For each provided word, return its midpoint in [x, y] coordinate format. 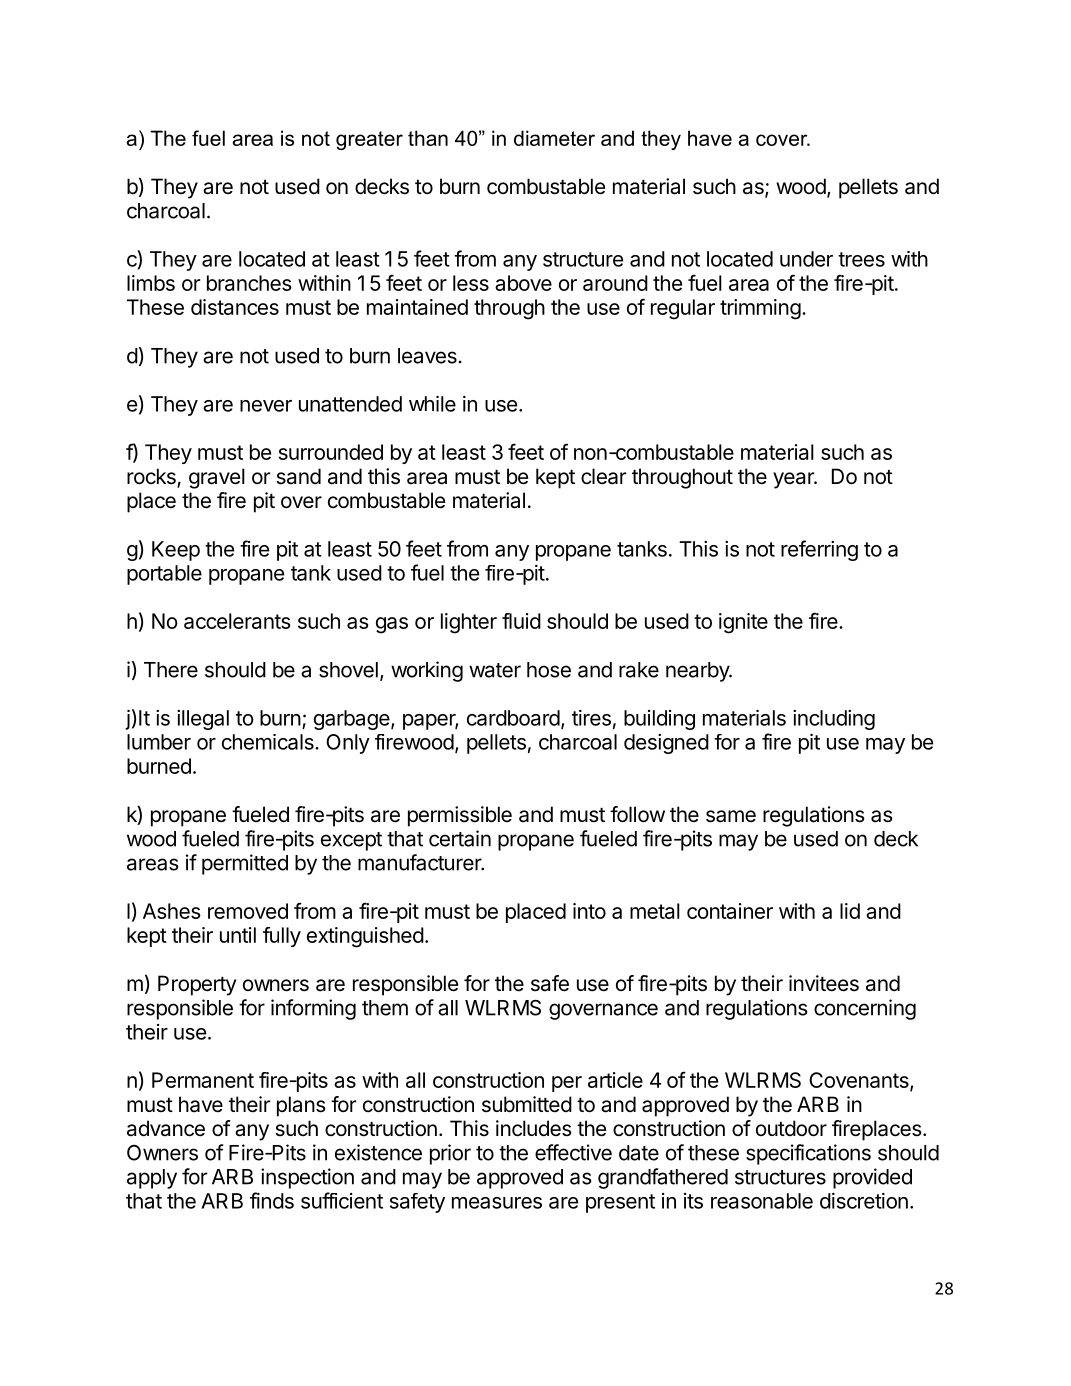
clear [603, 476]
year [794, 480]
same [731, 816]
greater [369, 140]
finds [272, 1200]
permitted [245, 864]
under [806, 259]
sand [298, 476]
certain [460, 838]
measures [497, 1203]
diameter [554, 138]
